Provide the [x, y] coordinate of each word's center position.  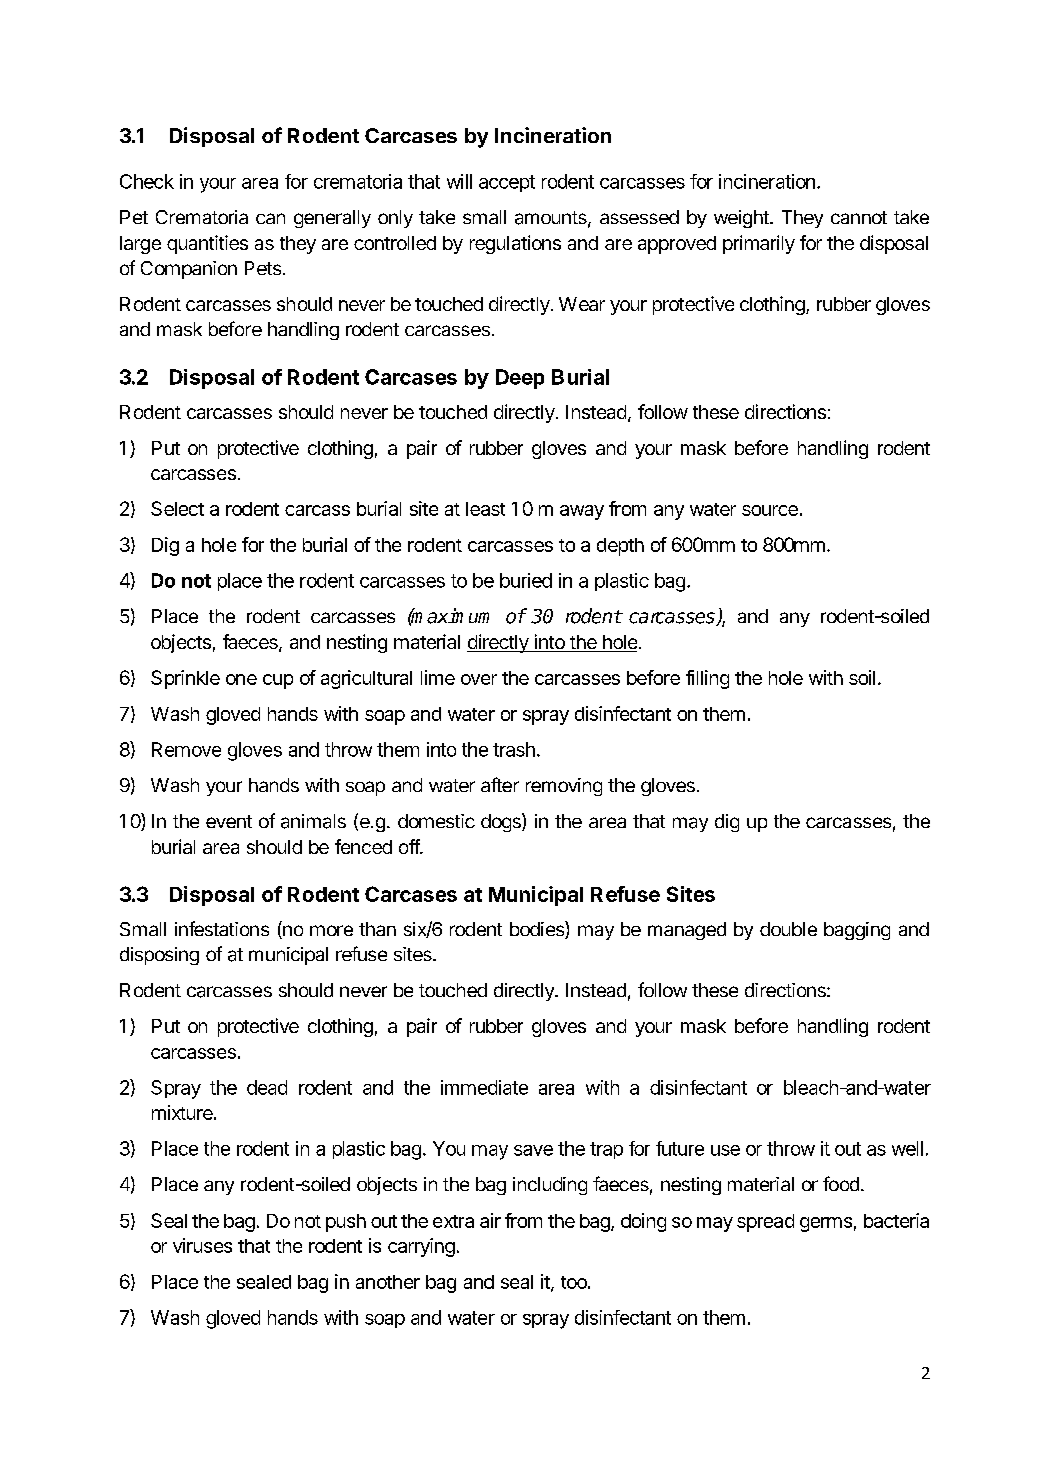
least [485, 509]
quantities [207, 244]
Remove [186, 749]
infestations [222, 928]
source [770, 510]
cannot [859, 217]
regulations [515, 244]
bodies [538, 930]
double [788, 929]
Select [177, 508]
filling [707, 679]
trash [514, 749]
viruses [202, 1245]
